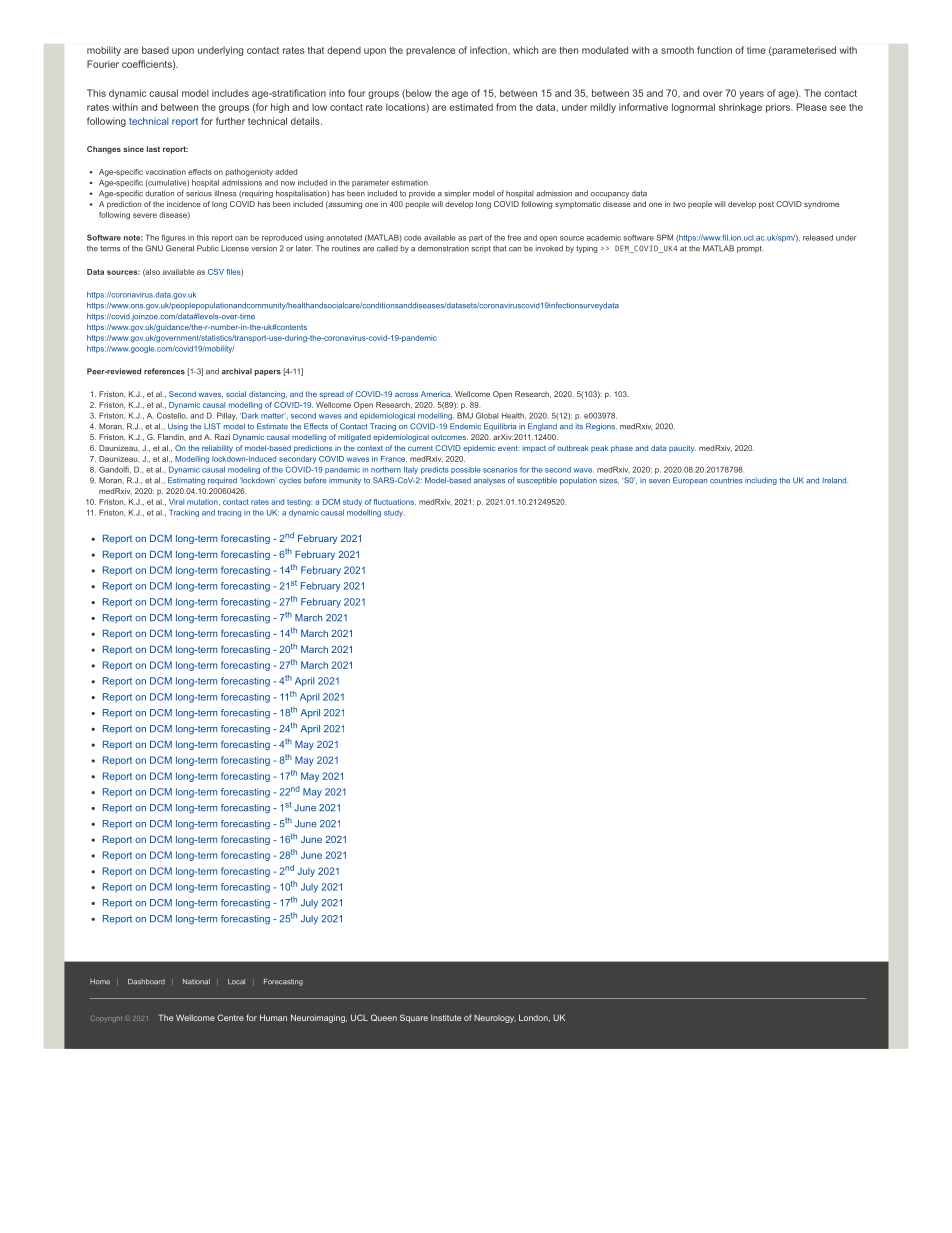  What do you see at coordinates (506, 107) in the screenshot?
I see `from` at bounding box center [506, 107].
